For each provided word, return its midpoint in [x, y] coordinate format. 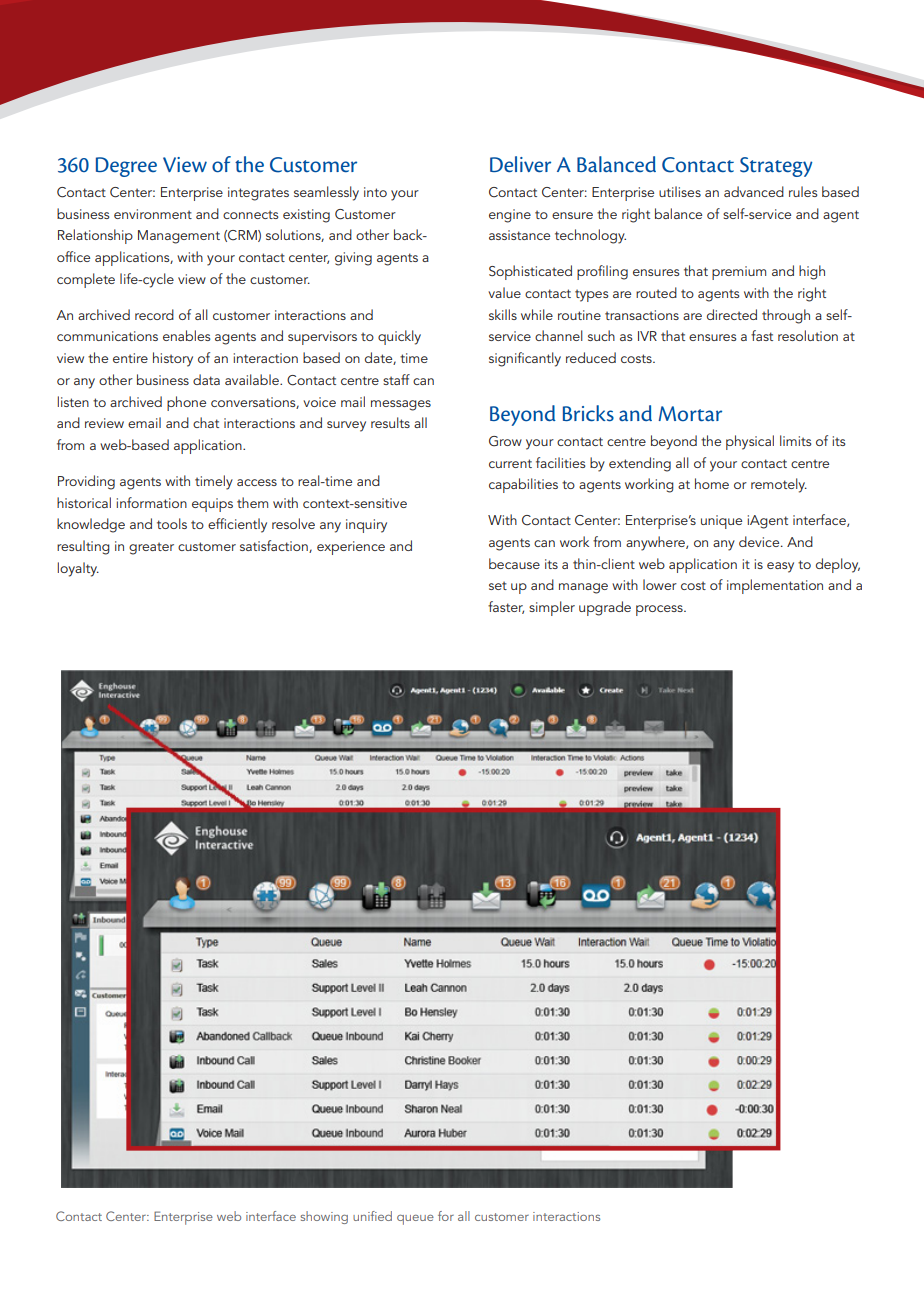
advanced [754, 191]
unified [372, 1216]
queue [415, 1220]
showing [324, 1217]
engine [510, 216]
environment [153, 214]
